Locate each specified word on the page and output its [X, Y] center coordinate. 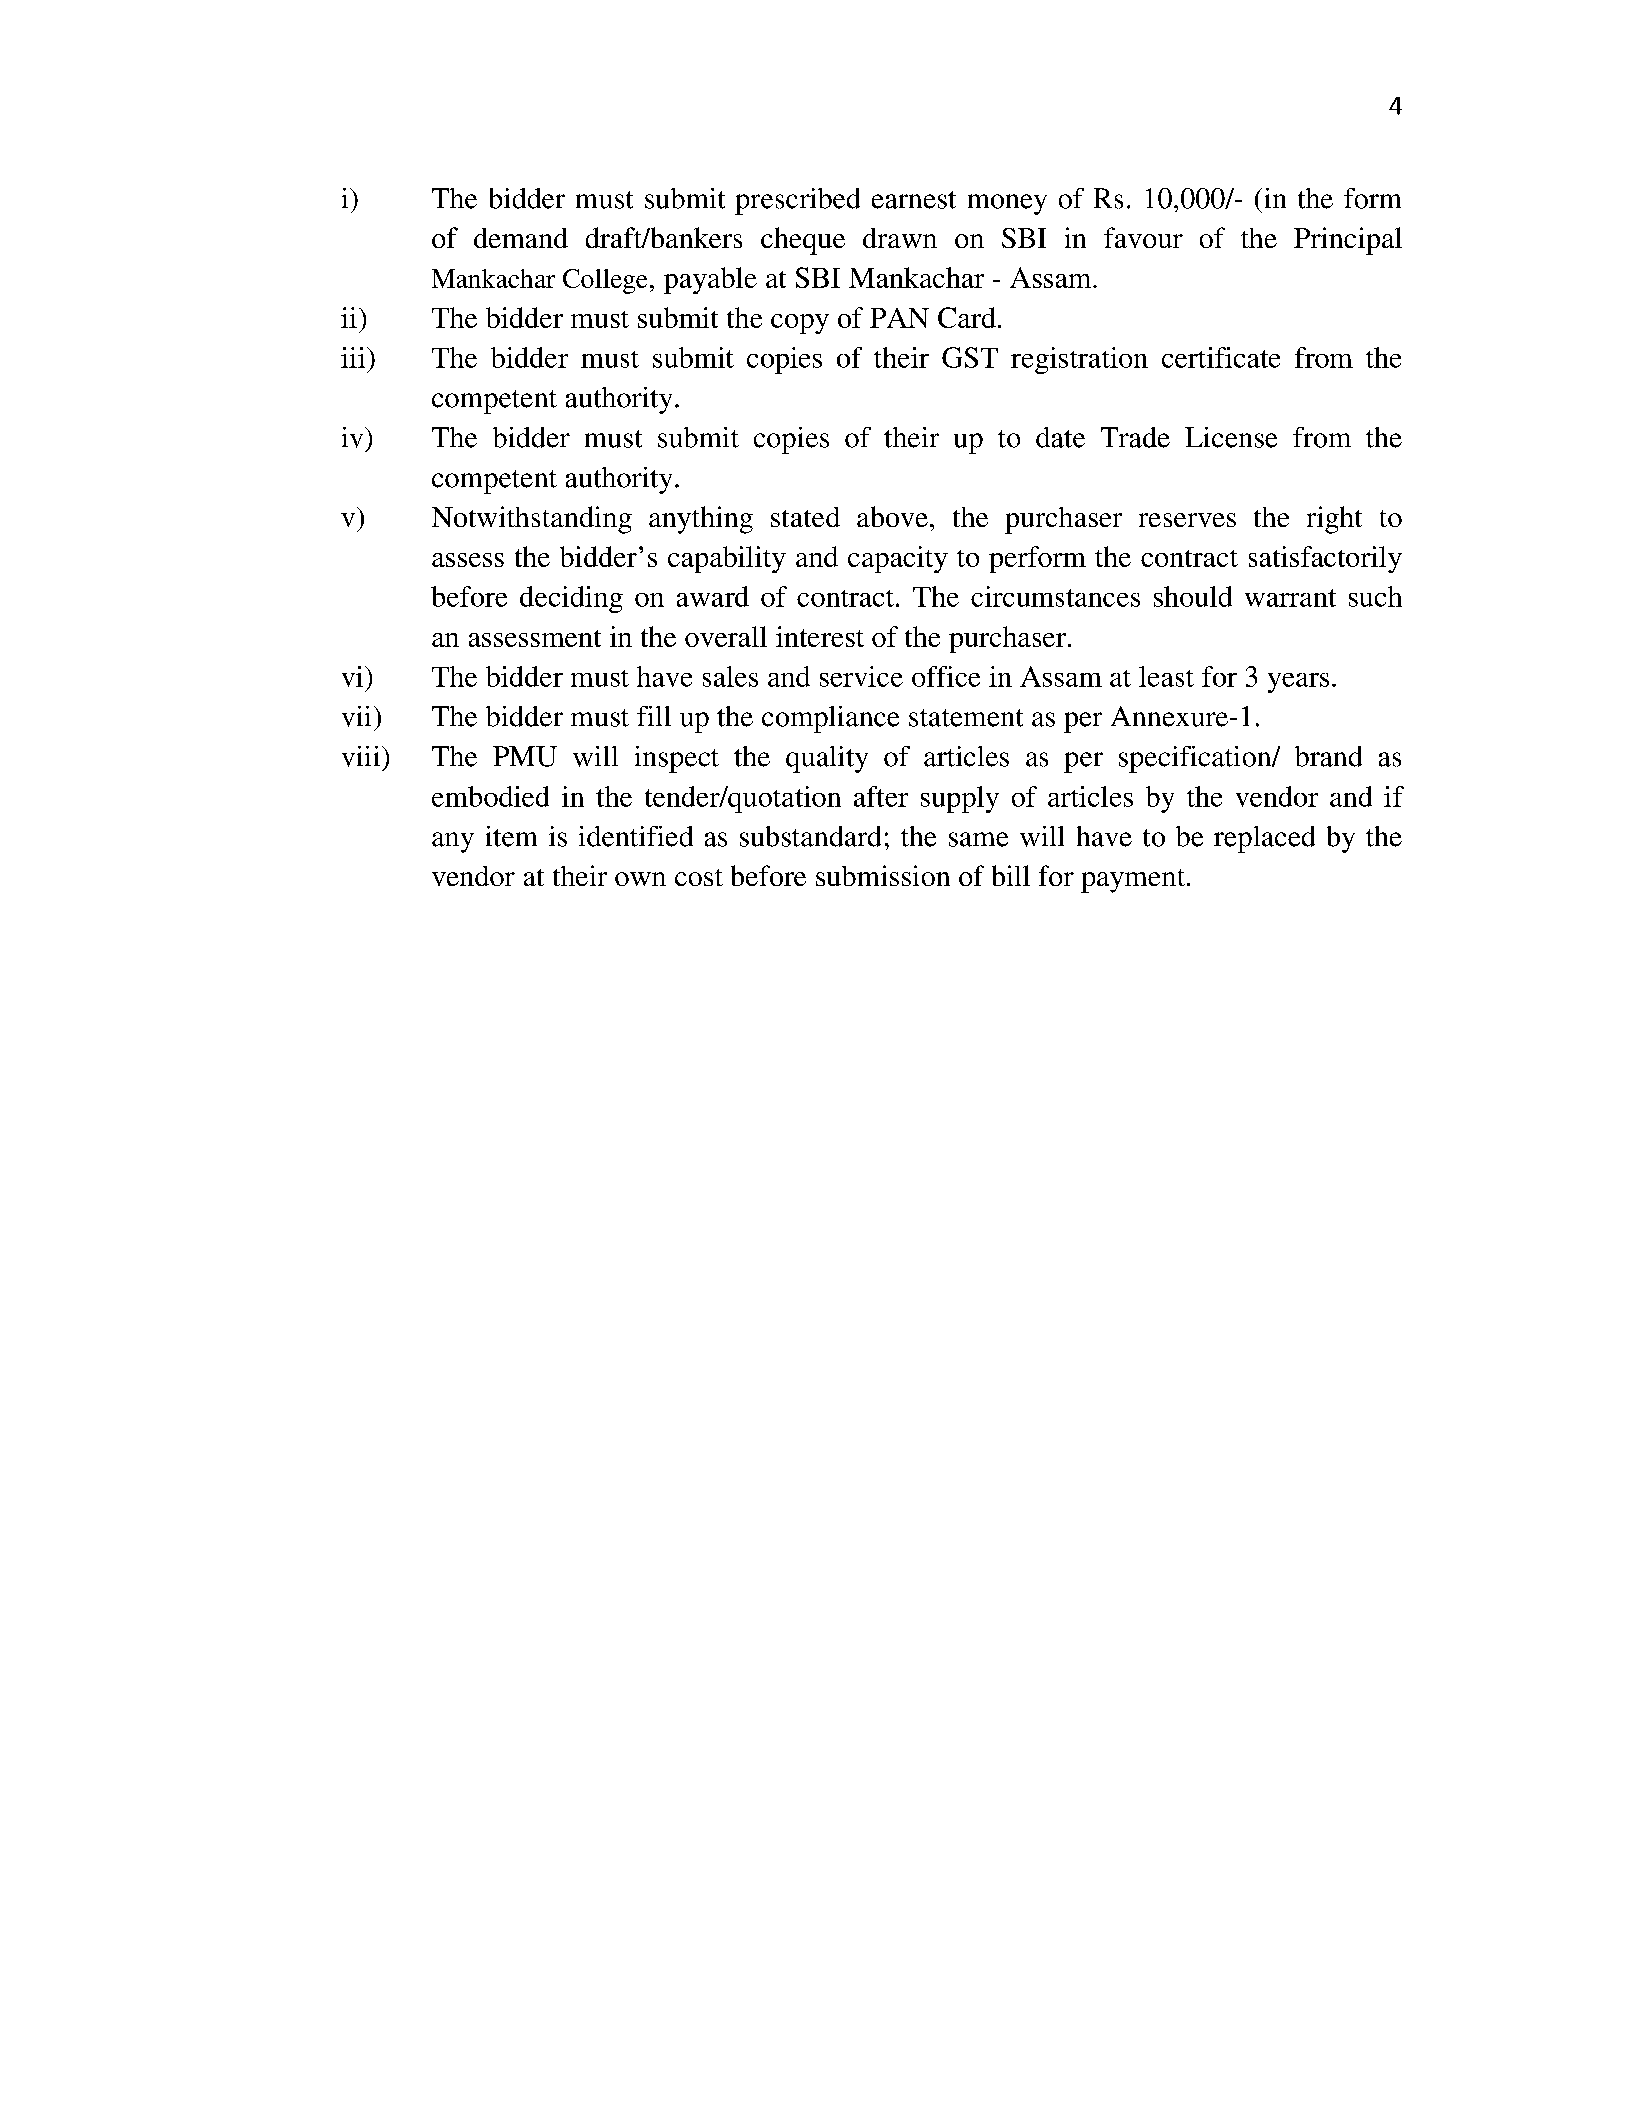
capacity [898, 559]
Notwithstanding [532, 520]
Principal [1348, 241]
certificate [1221, 357]
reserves [1187, 520]
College [605, 281]
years [1298, 683]
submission [883, 875]
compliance [830, 719]
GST [970, 357]
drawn [900, 238]
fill [654, 716]
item [511, 836]
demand [521, 238]
